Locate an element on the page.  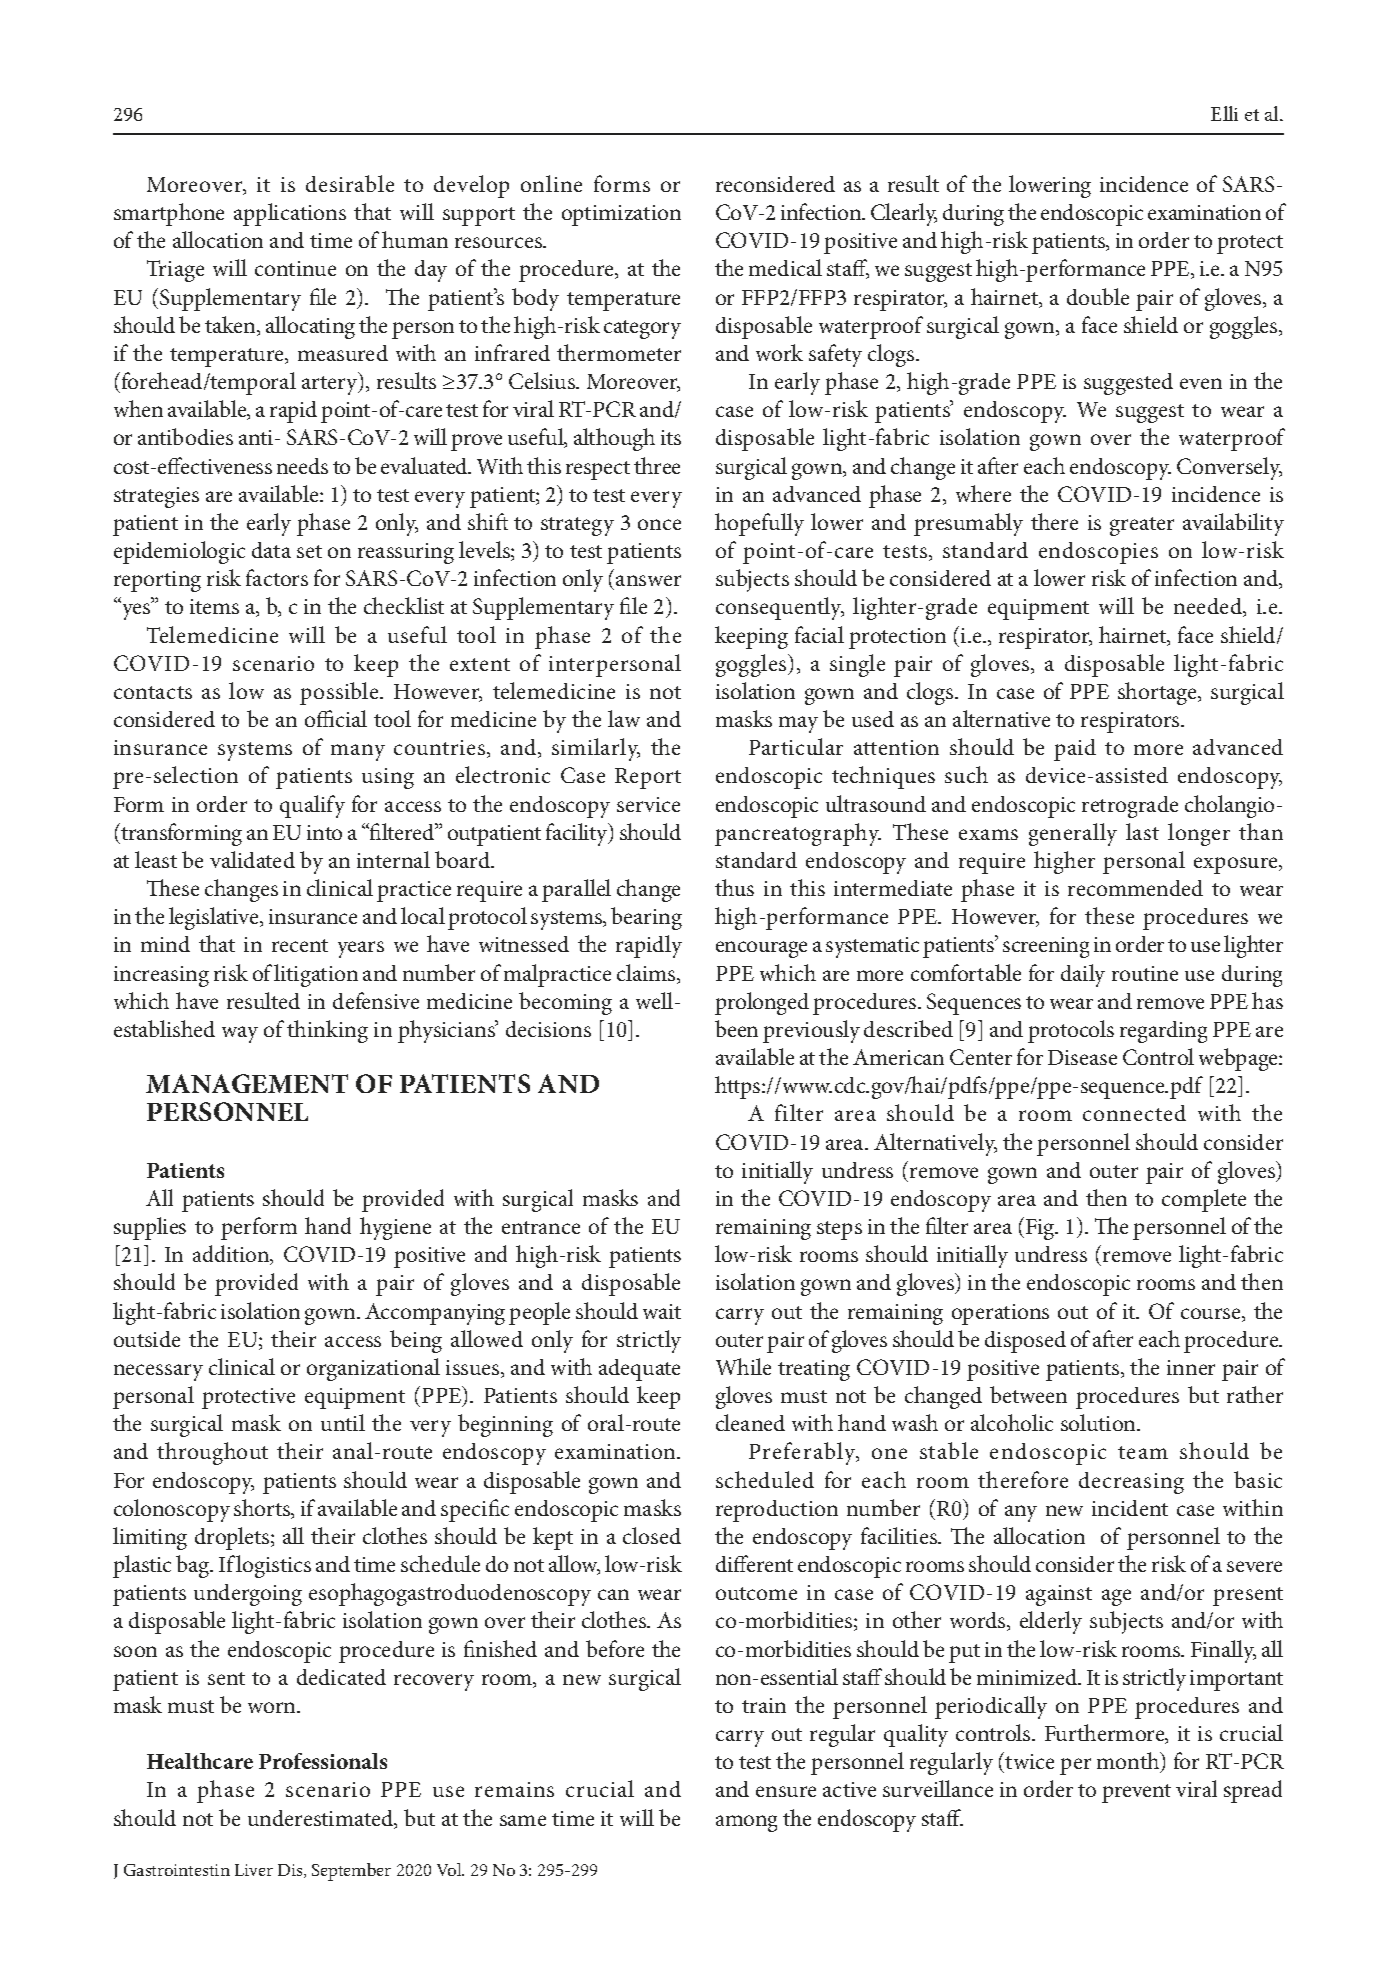
shortage is located at coordinates (1158, 693).
